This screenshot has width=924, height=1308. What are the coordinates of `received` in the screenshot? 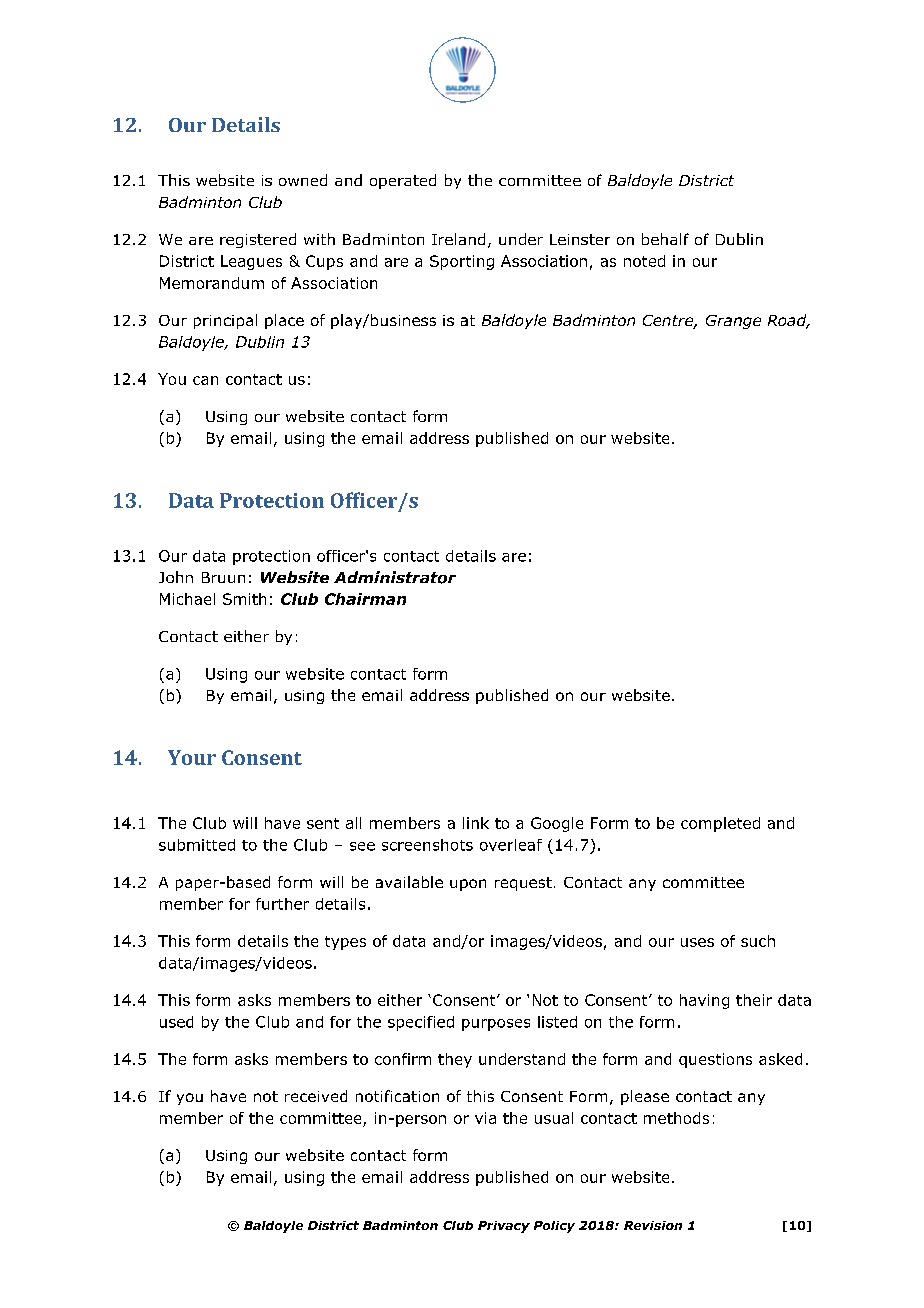 It's located at (316, 1096).
